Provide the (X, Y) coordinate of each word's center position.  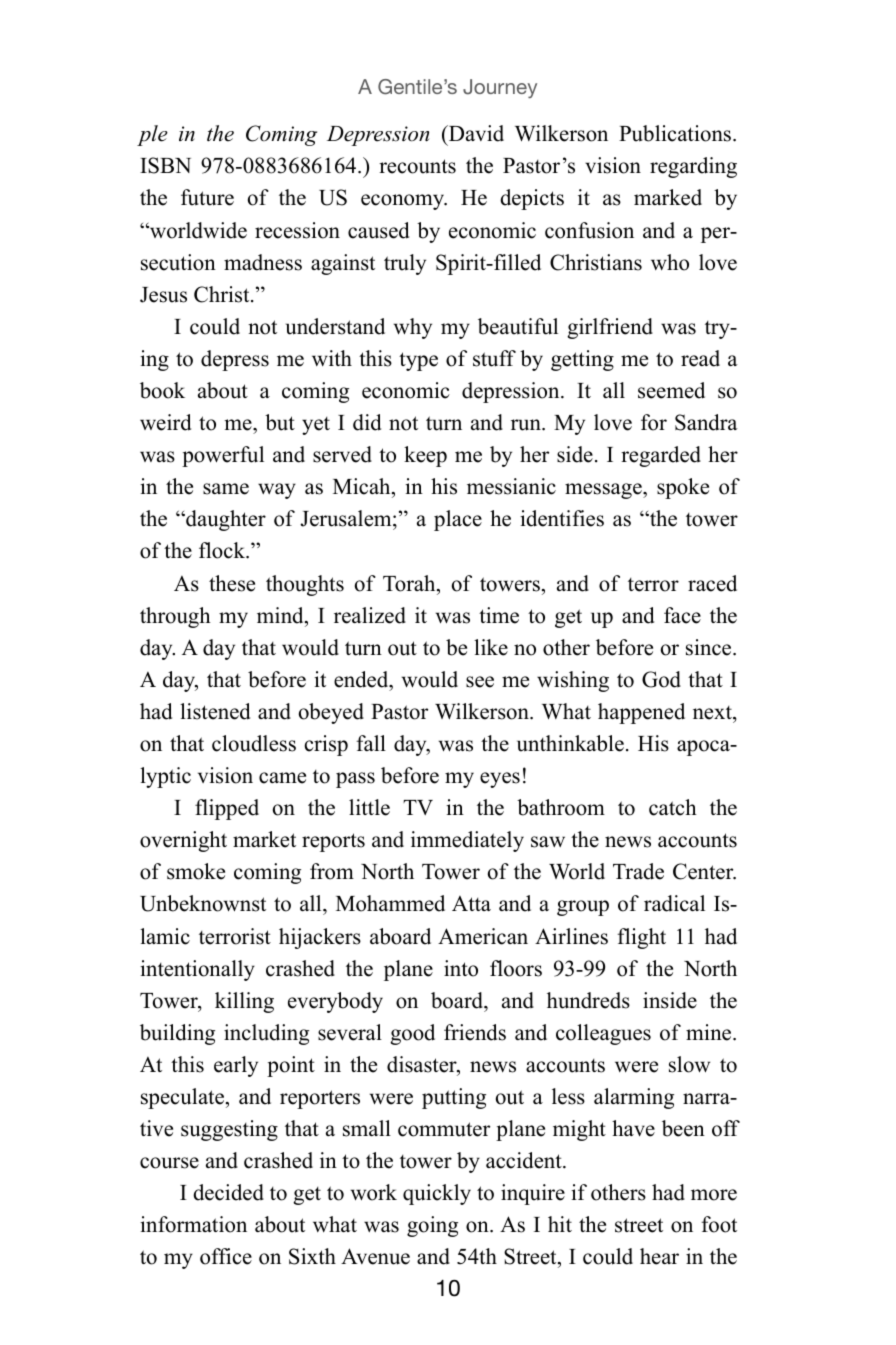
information (193, 1224)
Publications (676, 133)
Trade (638, 871)
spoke (683, 488)
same (226, 489)
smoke (196, 871)
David (475, 133)
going (432, 1226)
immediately (467, 841)
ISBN (165, 165)
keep (425, 456)
